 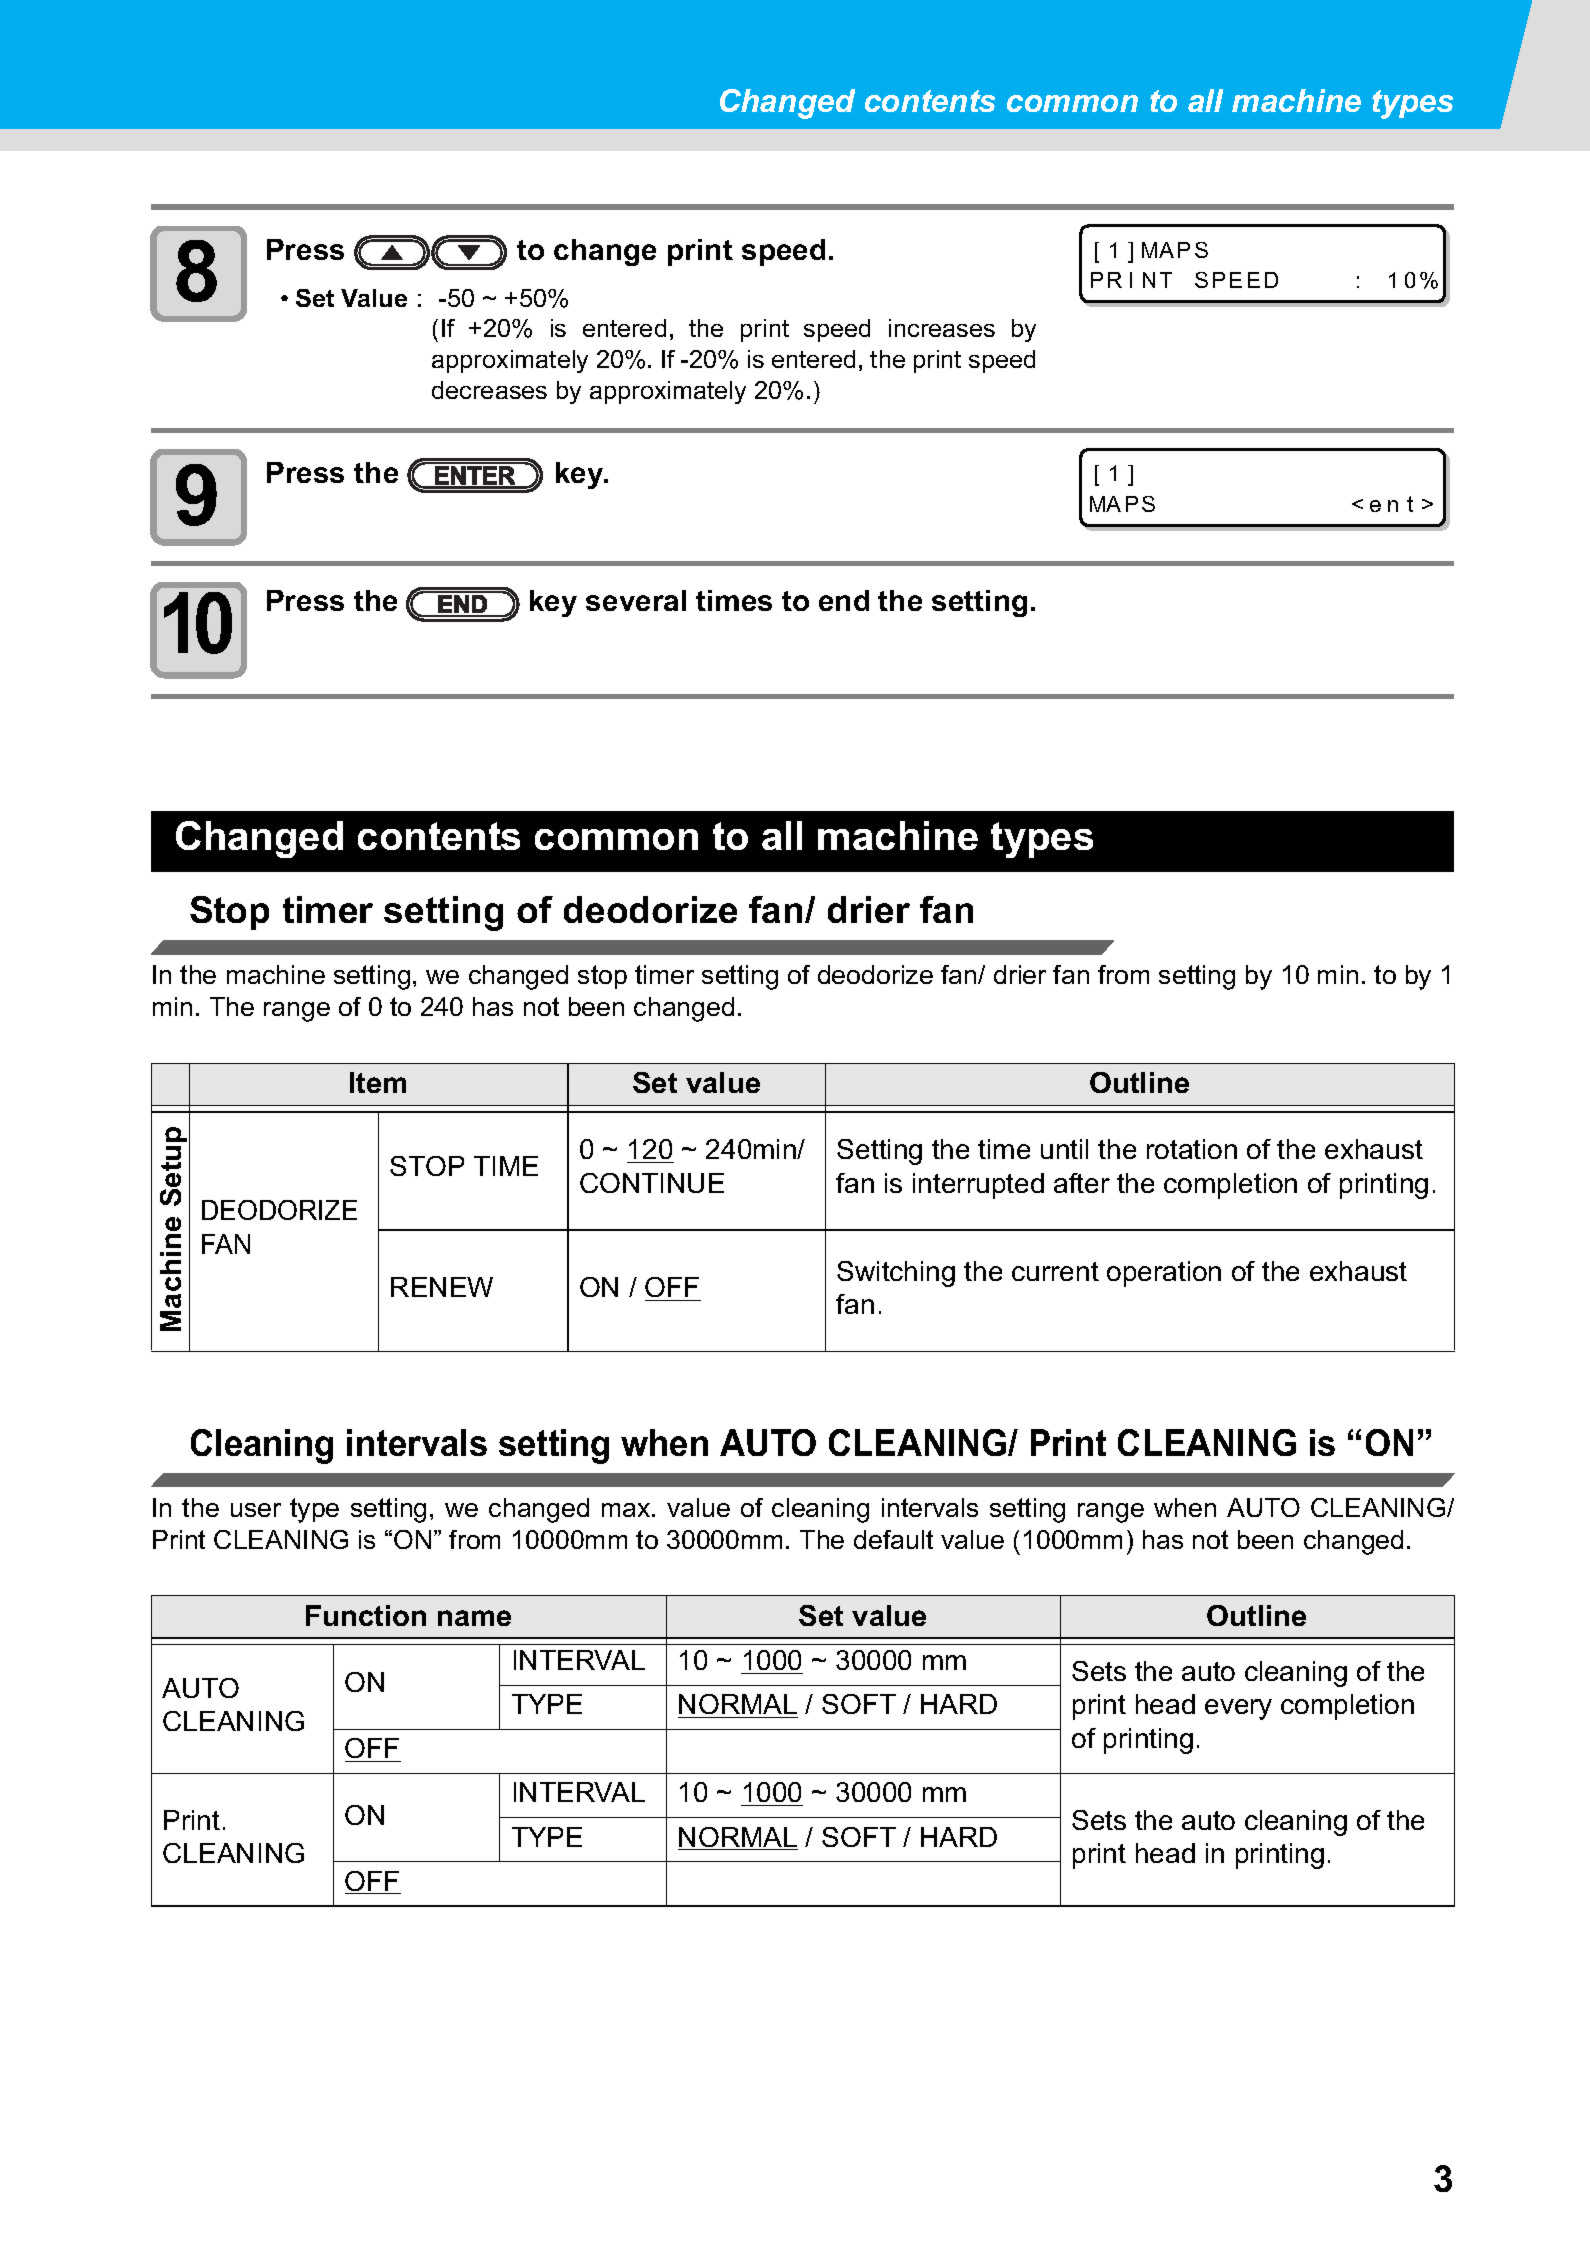 What do you see at coordinates (1064, 1149) in the image?
I see `until` at bounding box center [1064, 1149].
